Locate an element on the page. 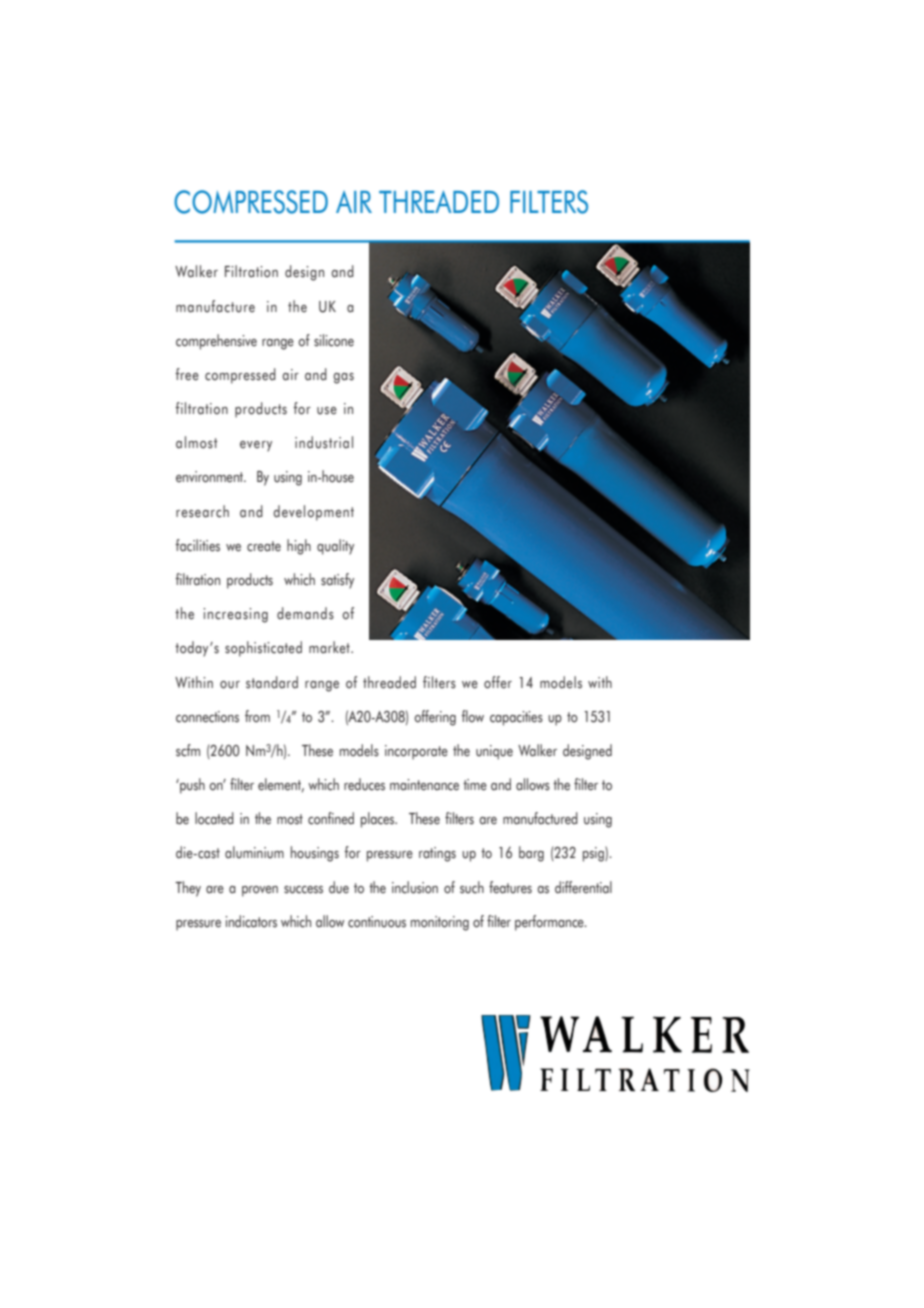  comprehensive is located at coordinates (216, 342).
